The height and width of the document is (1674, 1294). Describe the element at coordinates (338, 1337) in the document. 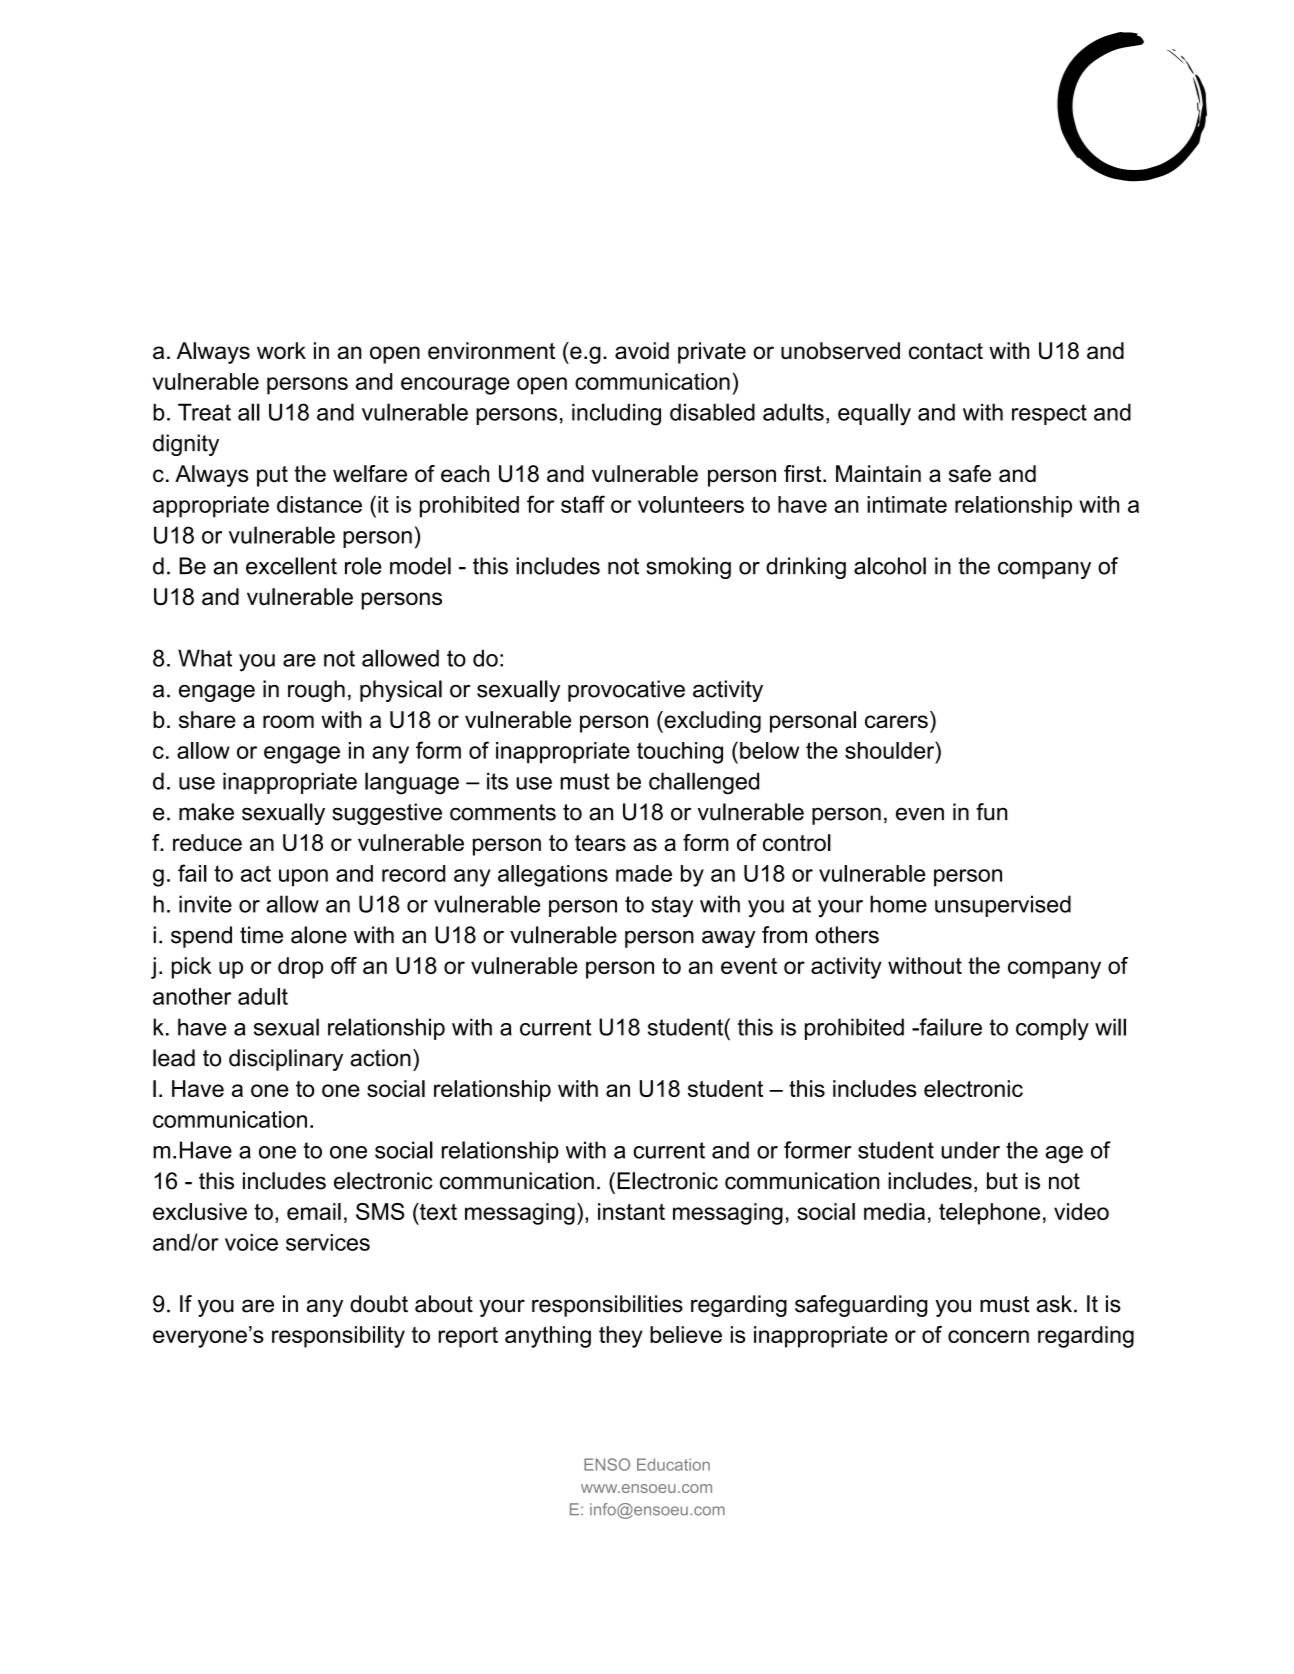

I see `responsibility` at that location.
